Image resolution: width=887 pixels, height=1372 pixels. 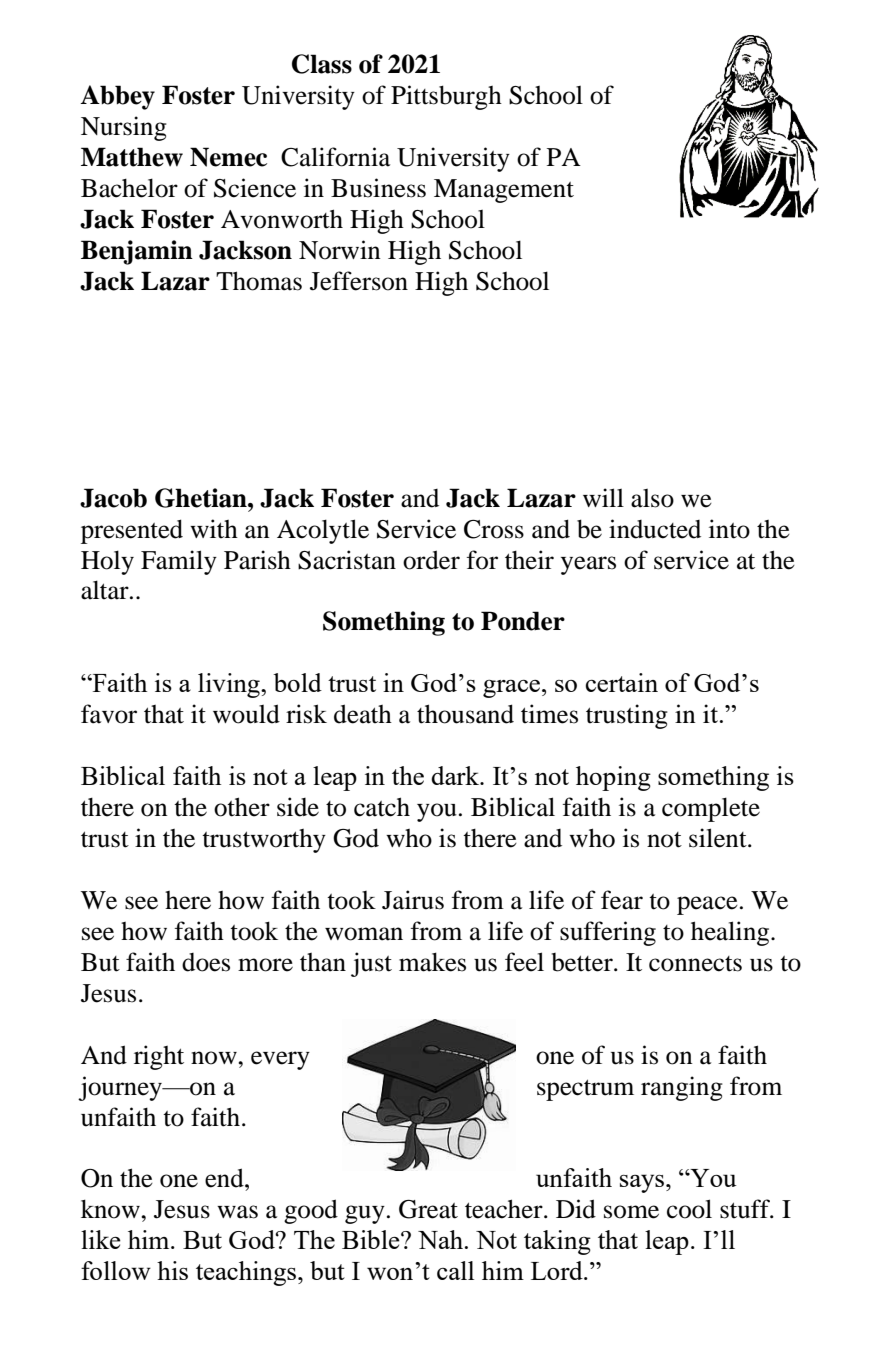 What do you see at coordinates (446, 97) in the screenshot?
I see `Pittsburgh` at bounding box center [446, 97].
